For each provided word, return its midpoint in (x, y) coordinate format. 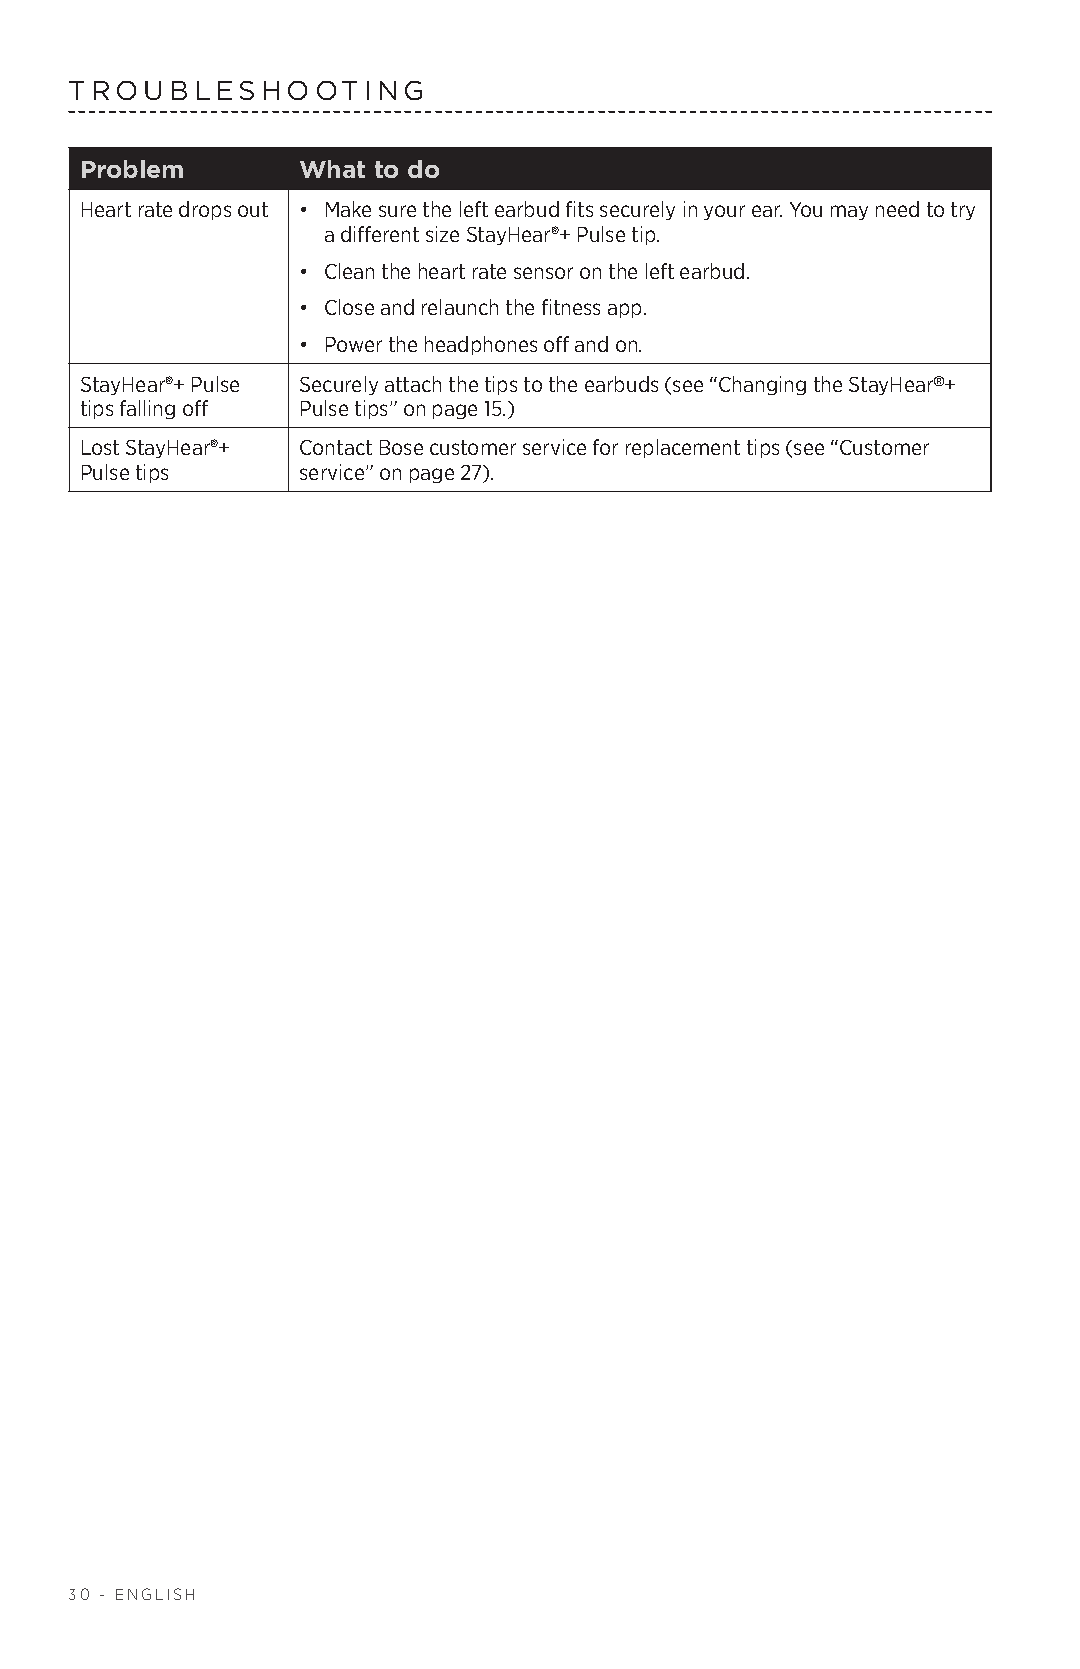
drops (205, 210)
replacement (683, 448)
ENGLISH (155, 1594)
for (605, 447)
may (849, 212)
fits (579, 209)
